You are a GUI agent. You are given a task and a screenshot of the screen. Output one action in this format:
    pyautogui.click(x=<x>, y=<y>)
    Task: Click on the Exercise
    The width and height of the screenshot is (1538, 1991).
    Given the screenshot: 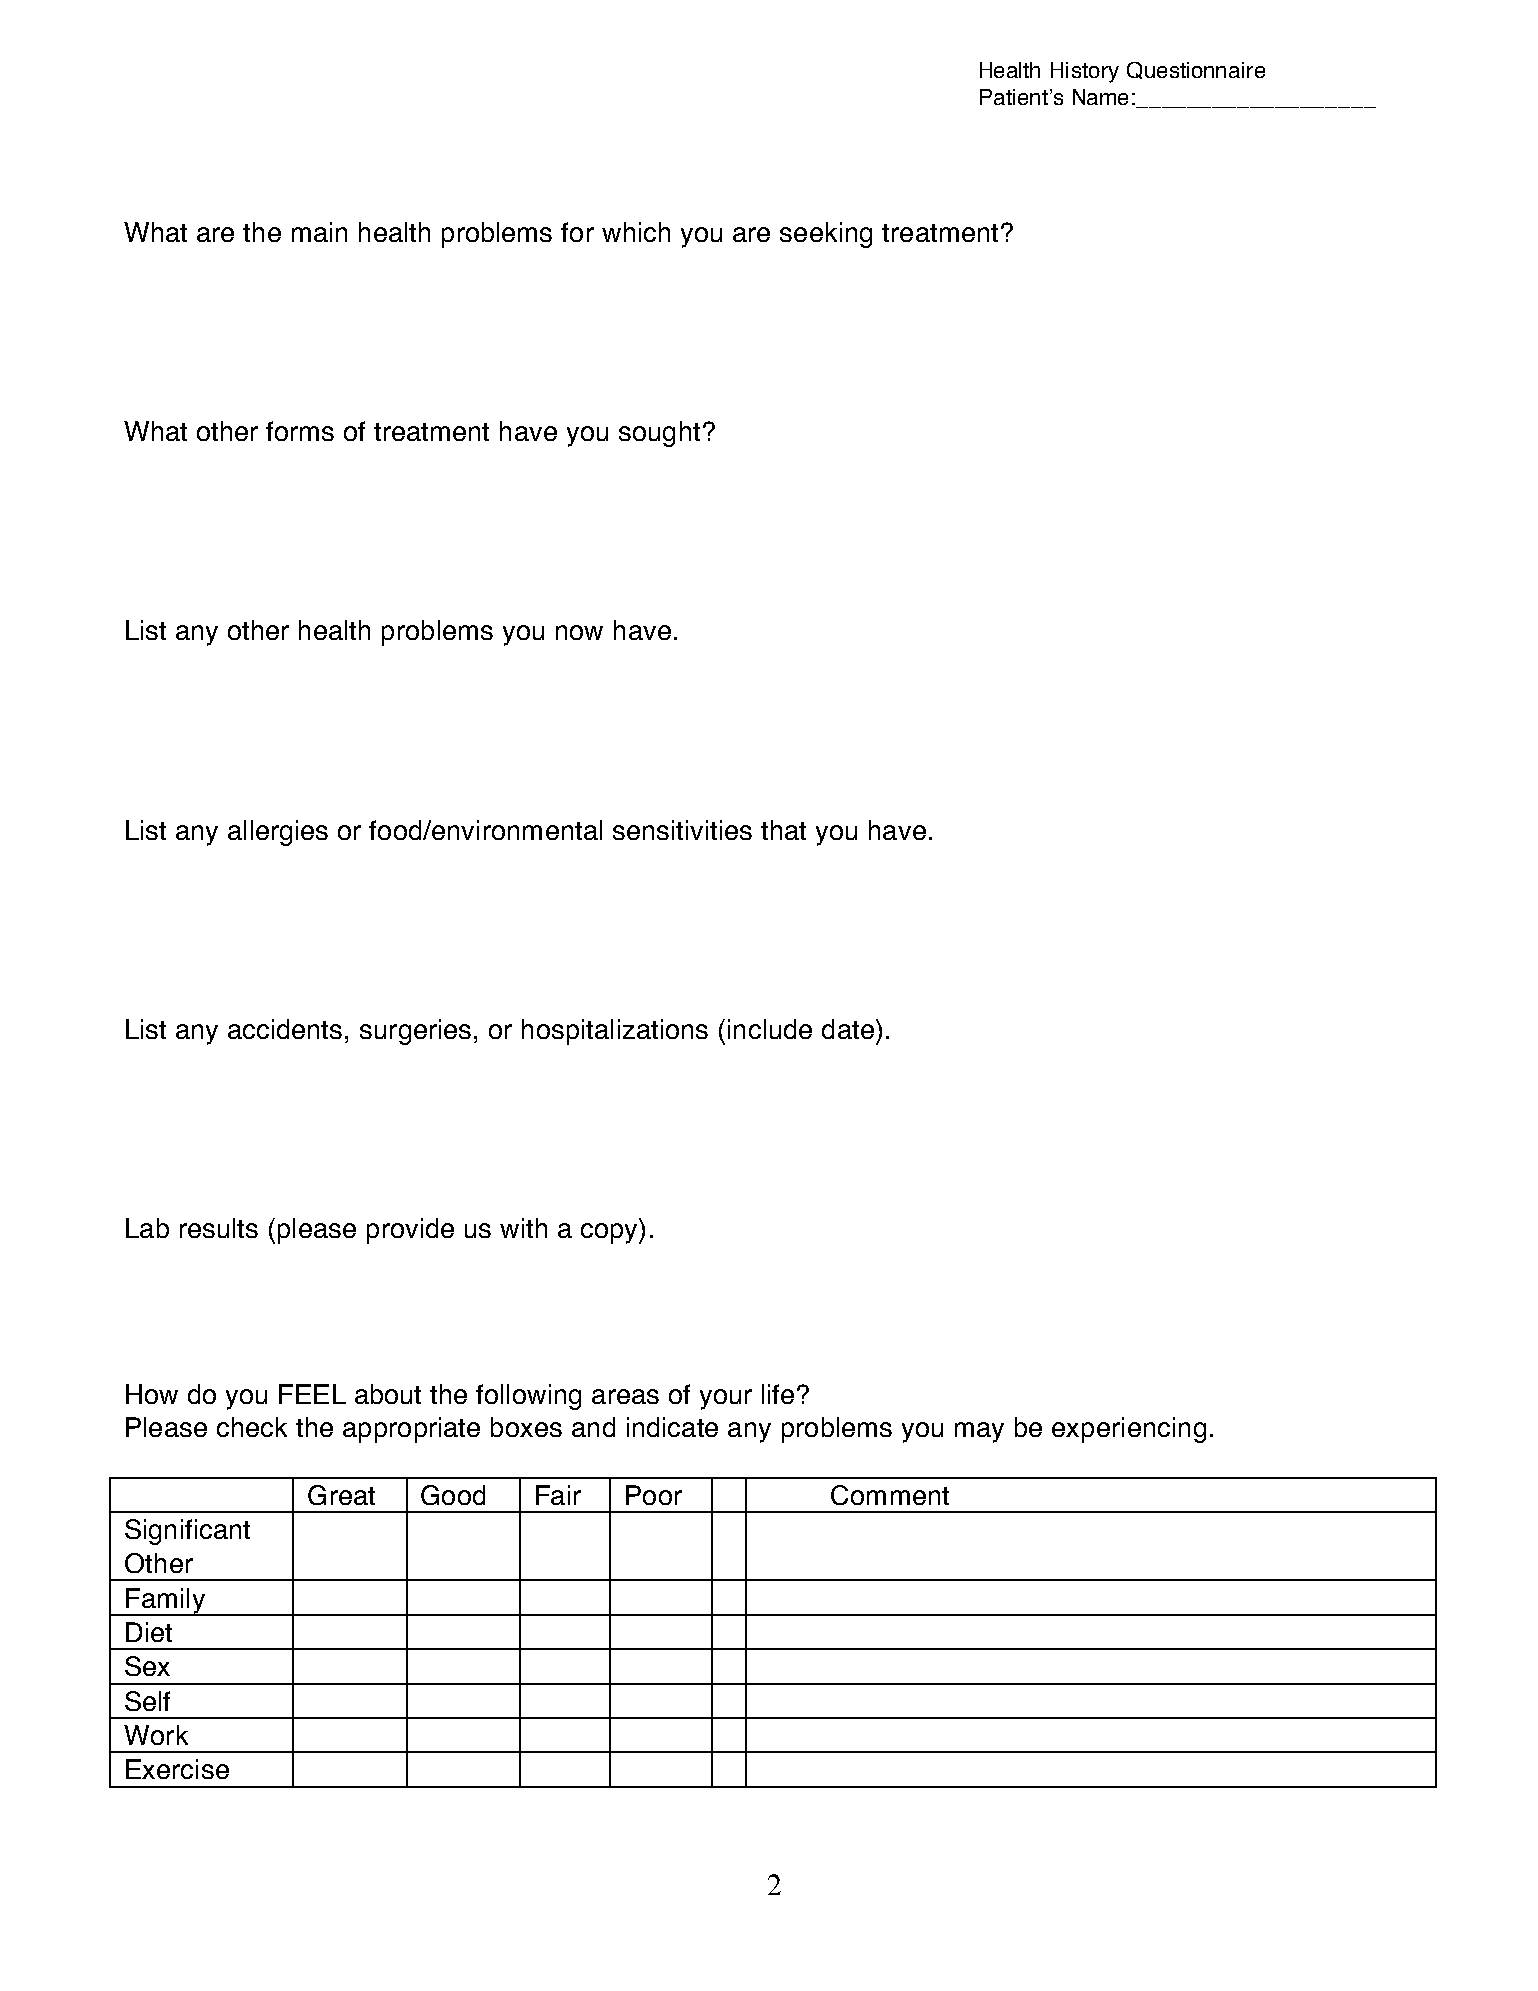 What is the action you would take?
    pyautogui.click(x=177, y=1769)
